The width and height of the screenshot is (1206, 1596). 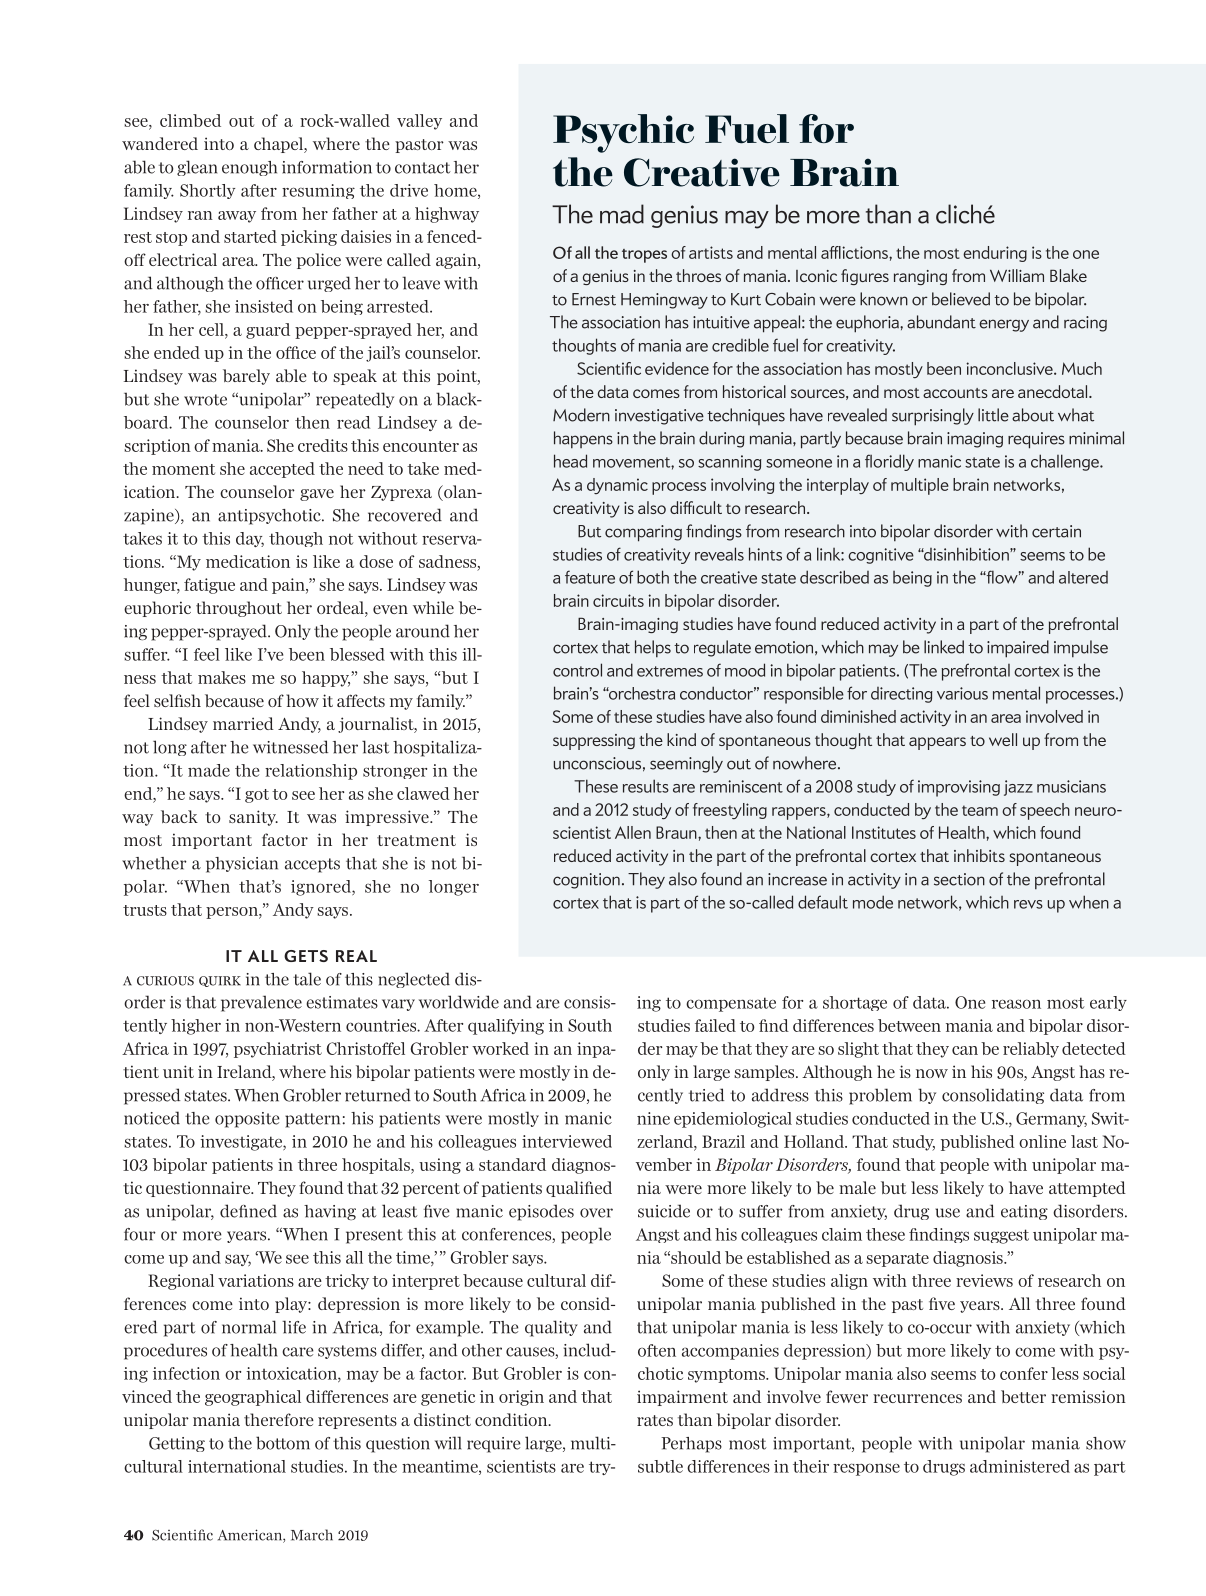 I want to click on Psychic, so click(x=623, y=133).
